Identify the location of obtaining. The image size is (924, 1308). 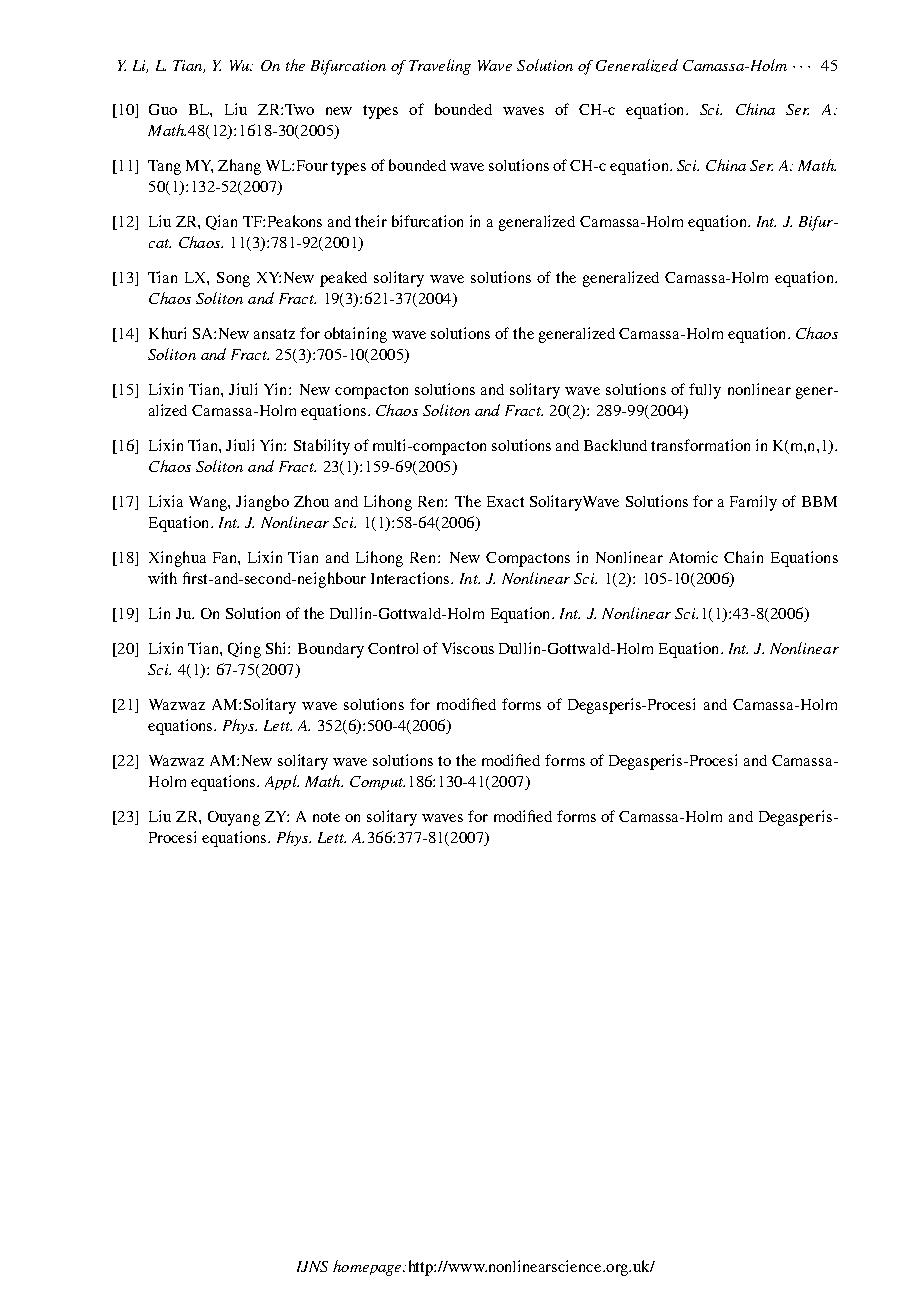
(355, 335).
